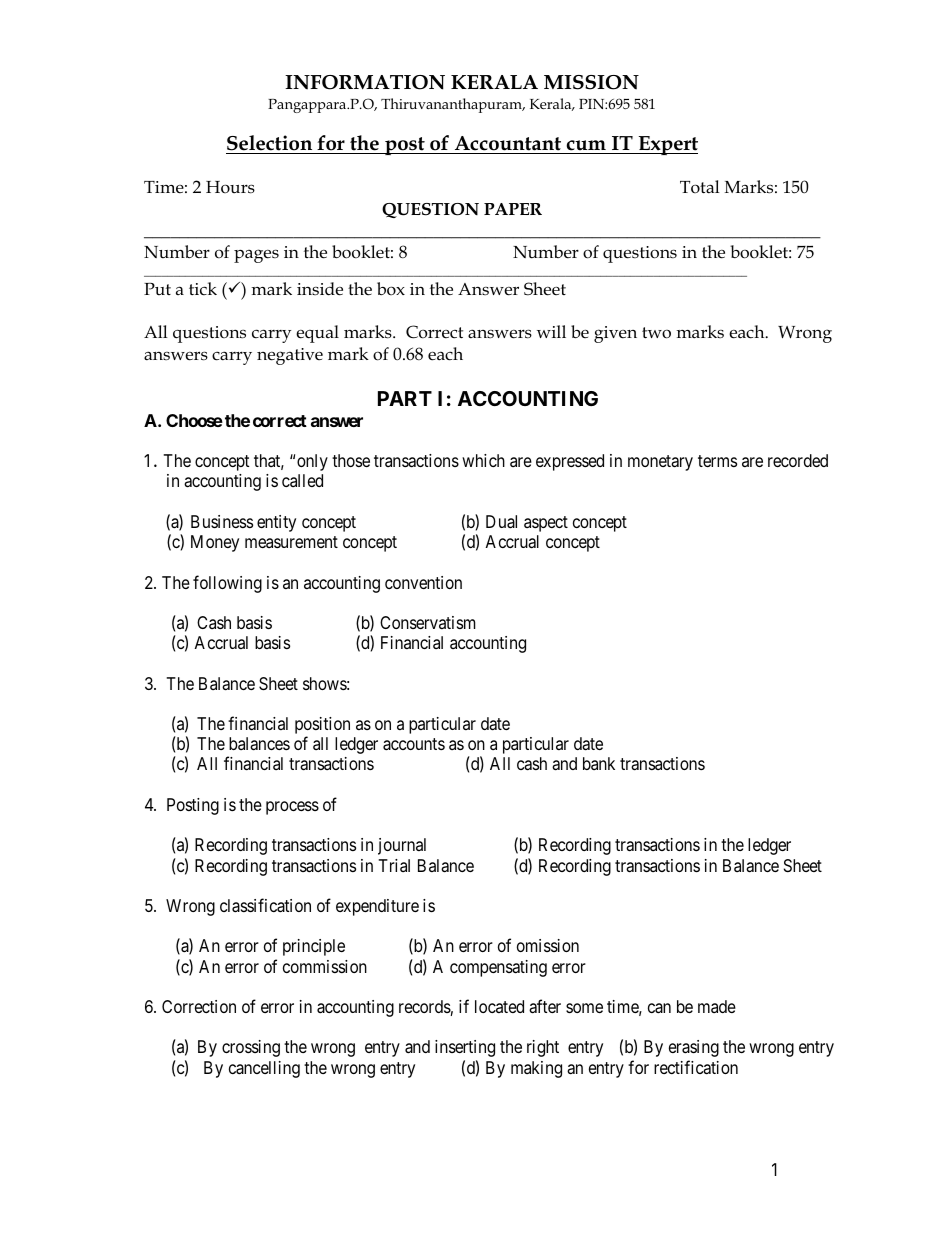 This screenshot has width=952, height=1233. What do you see at coordinates (465, 1048) in the screenshot?
I see `inserting` at bounding box center [465, 1048].
